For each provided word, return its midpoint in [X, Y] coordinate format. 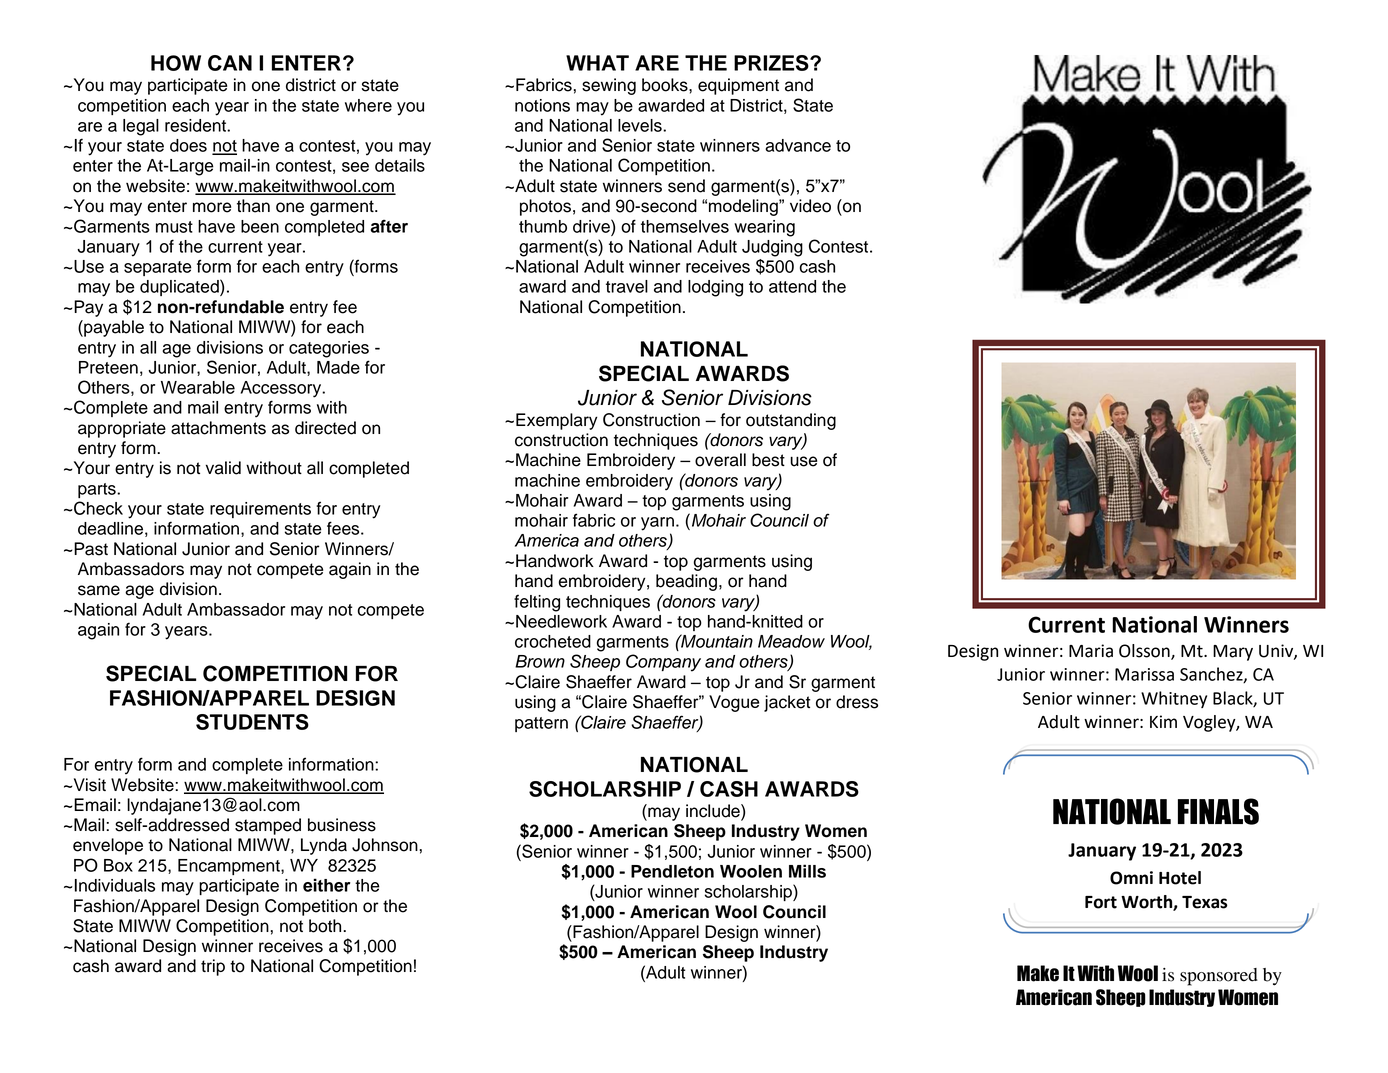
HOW [176, 63]
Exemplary [556, 421]
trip [213, 967]
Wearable [198, 387]
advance [798, 145]
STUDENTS [252, 722]
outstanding [791, 421]
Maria [1091, 651]
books [666, 85]
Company [663, 663]
